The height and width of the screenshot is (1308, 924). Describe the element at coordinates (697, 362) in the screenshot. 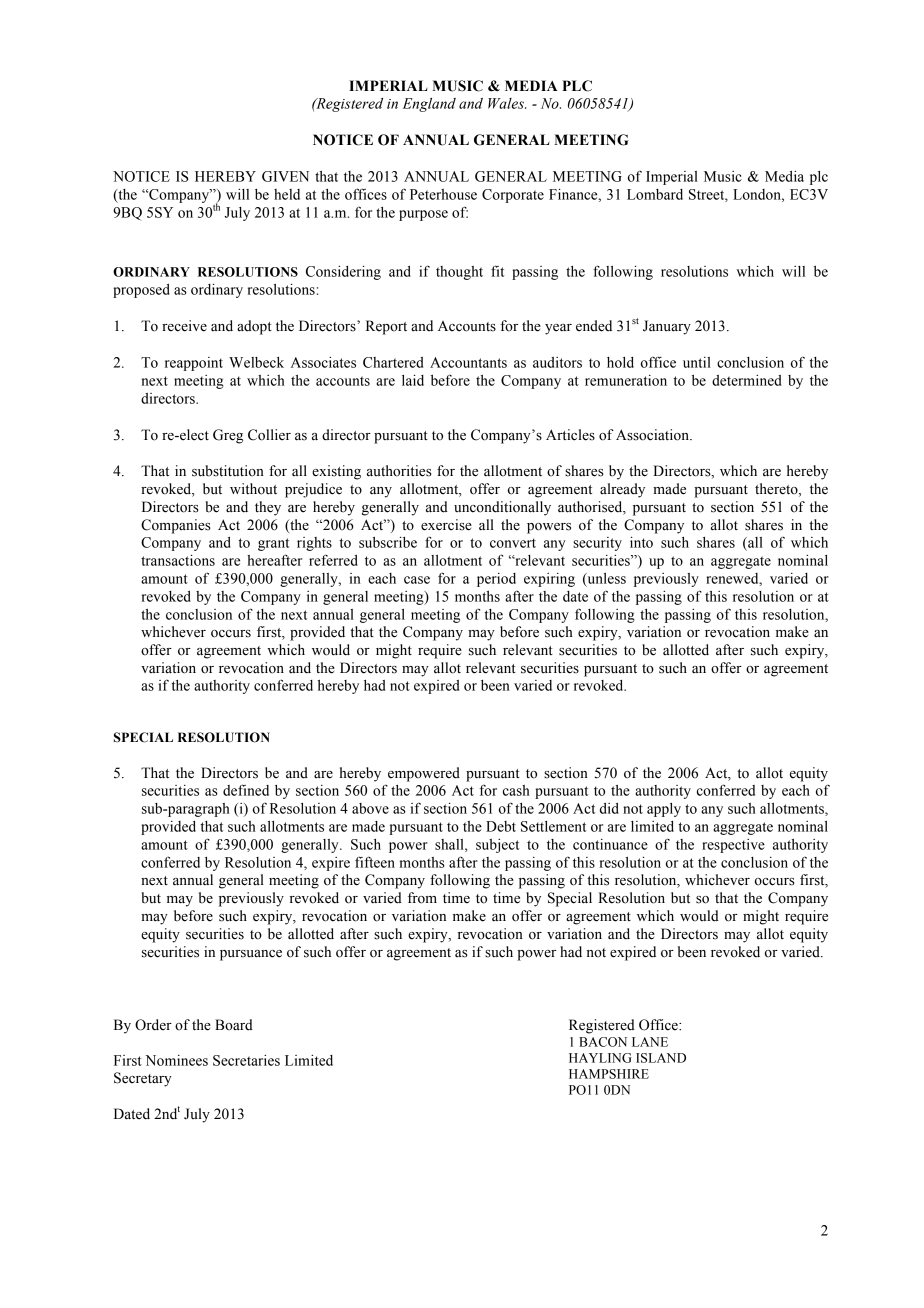

I see `until` at that location.
